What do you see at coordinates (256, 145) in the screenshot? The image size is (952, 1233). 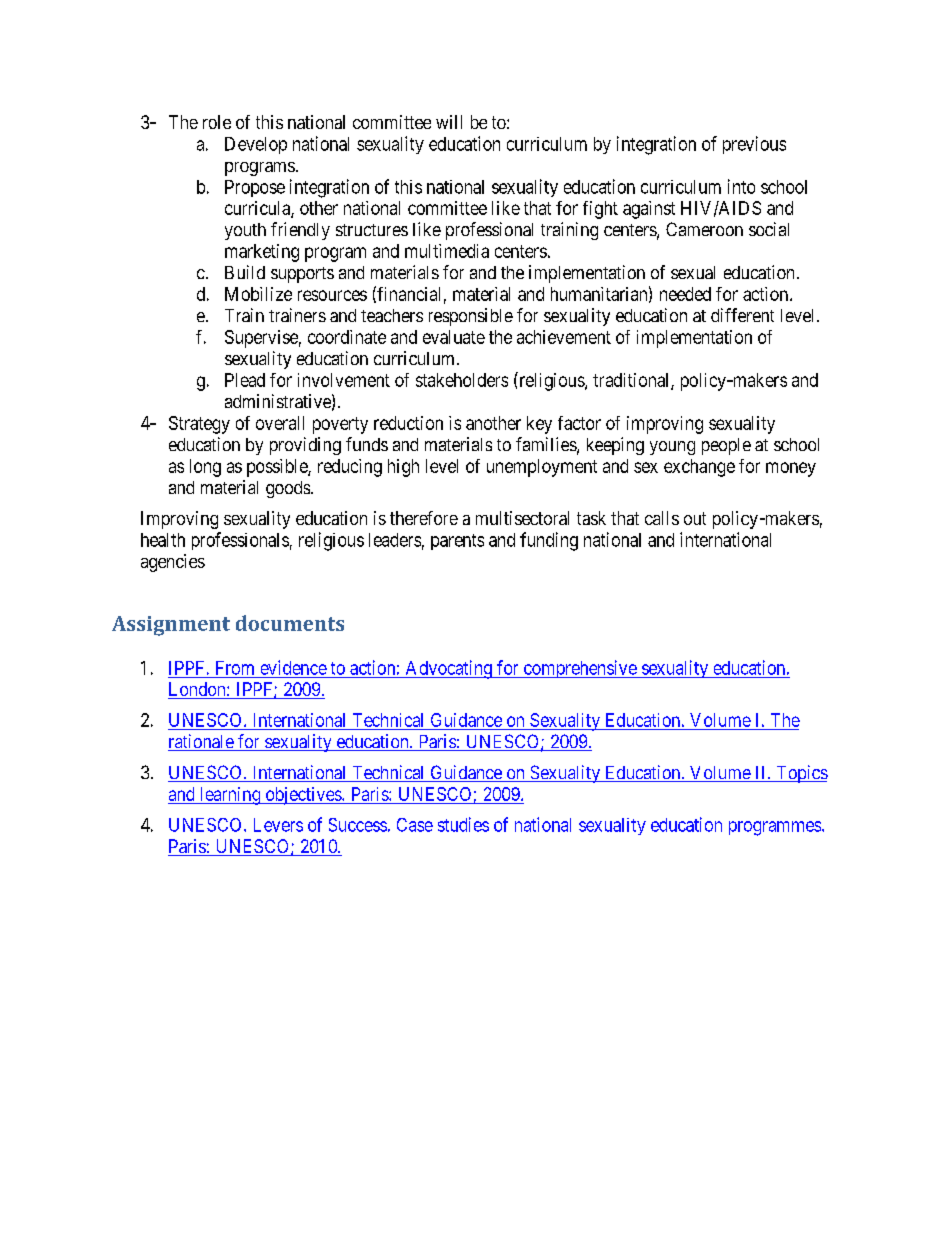 I see `Develop` at bounding box center [256, 145].
